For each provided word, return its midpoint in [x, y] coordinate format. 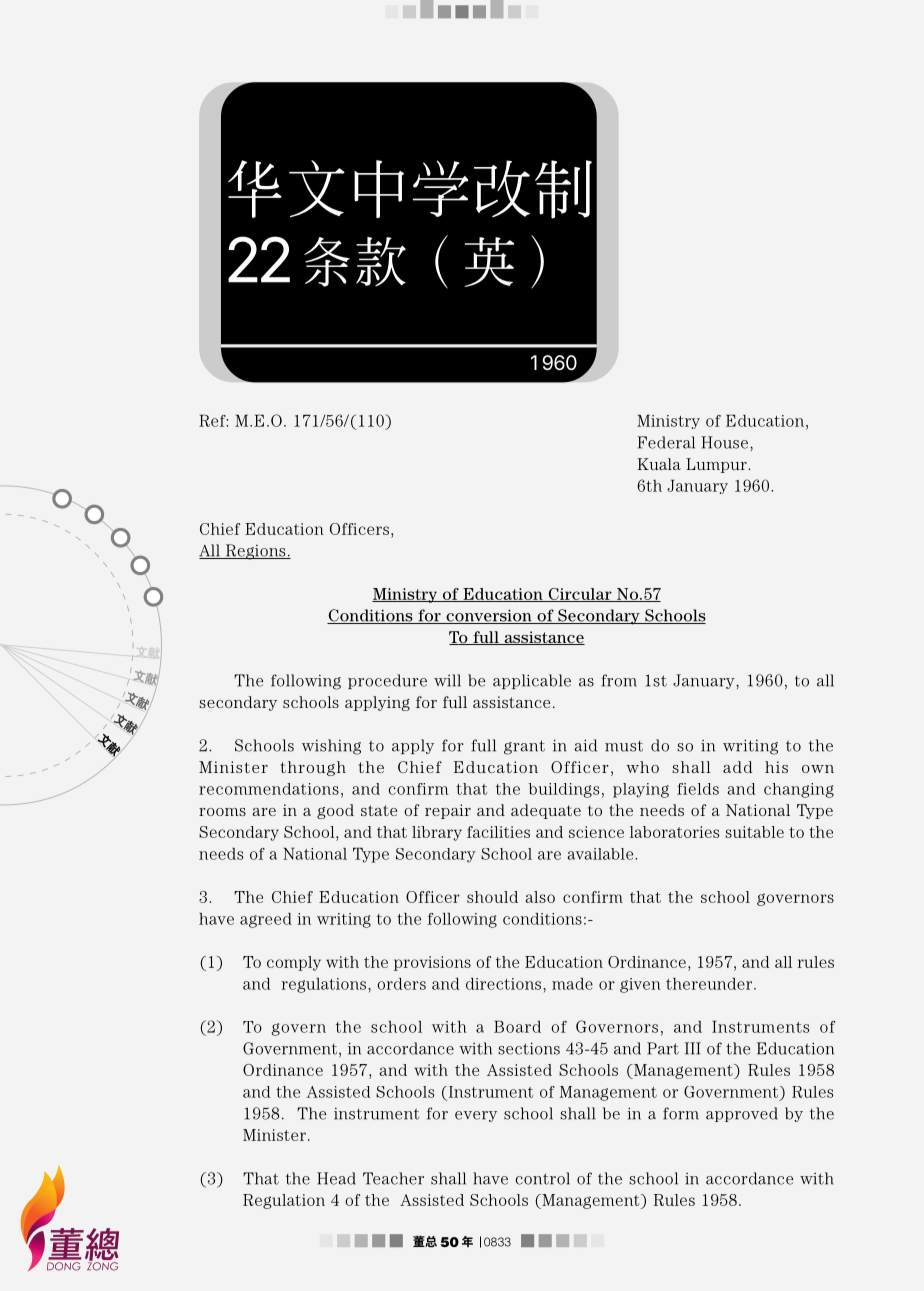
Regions [255, 552]
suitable [754, 832]
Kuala [659, 464]
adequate [546, 811]
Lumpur [717, 465]
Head [336, 1178]
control [542, 1178]
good [335, 811]
